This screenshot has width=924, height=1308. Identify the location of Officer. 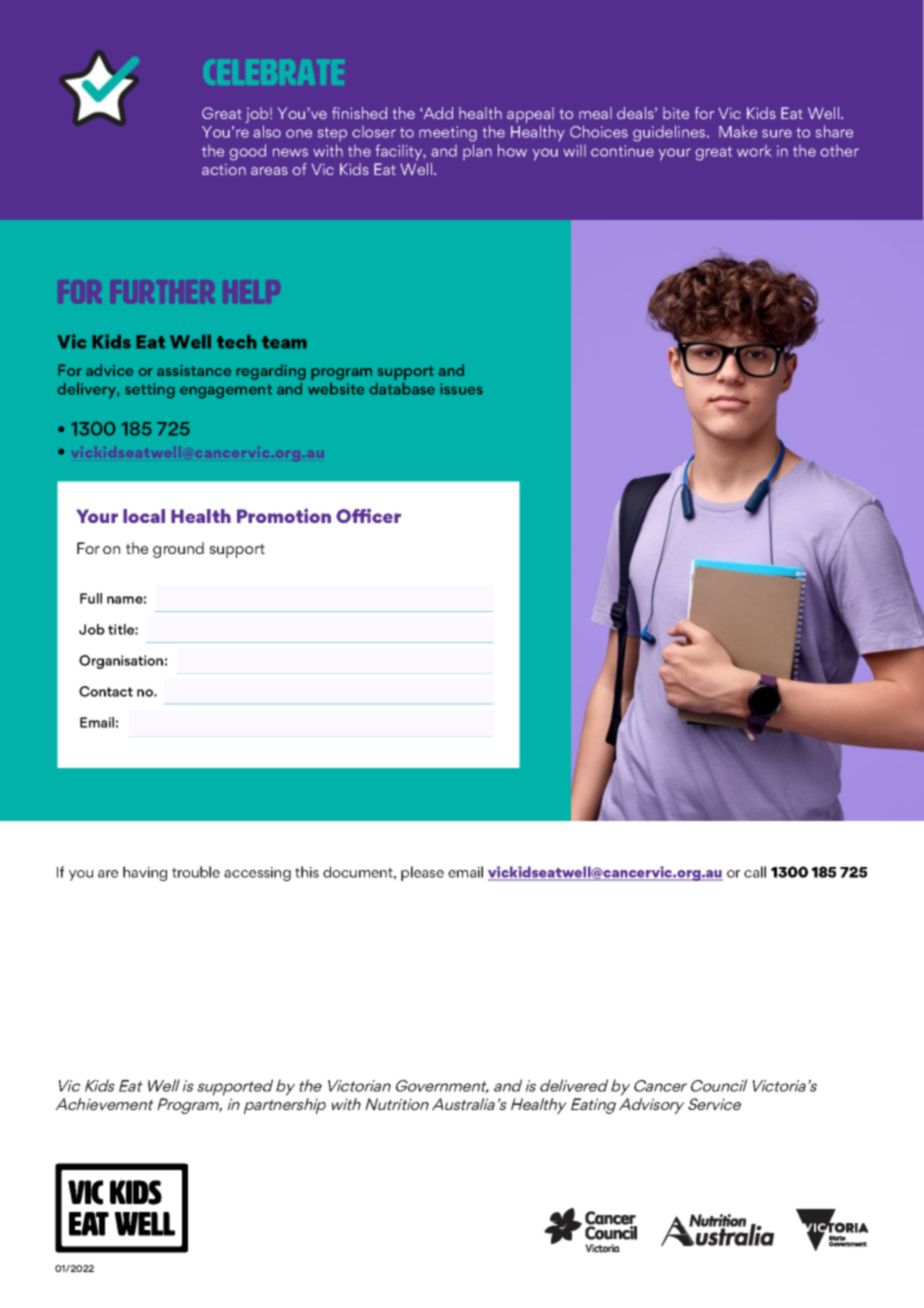
(368, 516).
